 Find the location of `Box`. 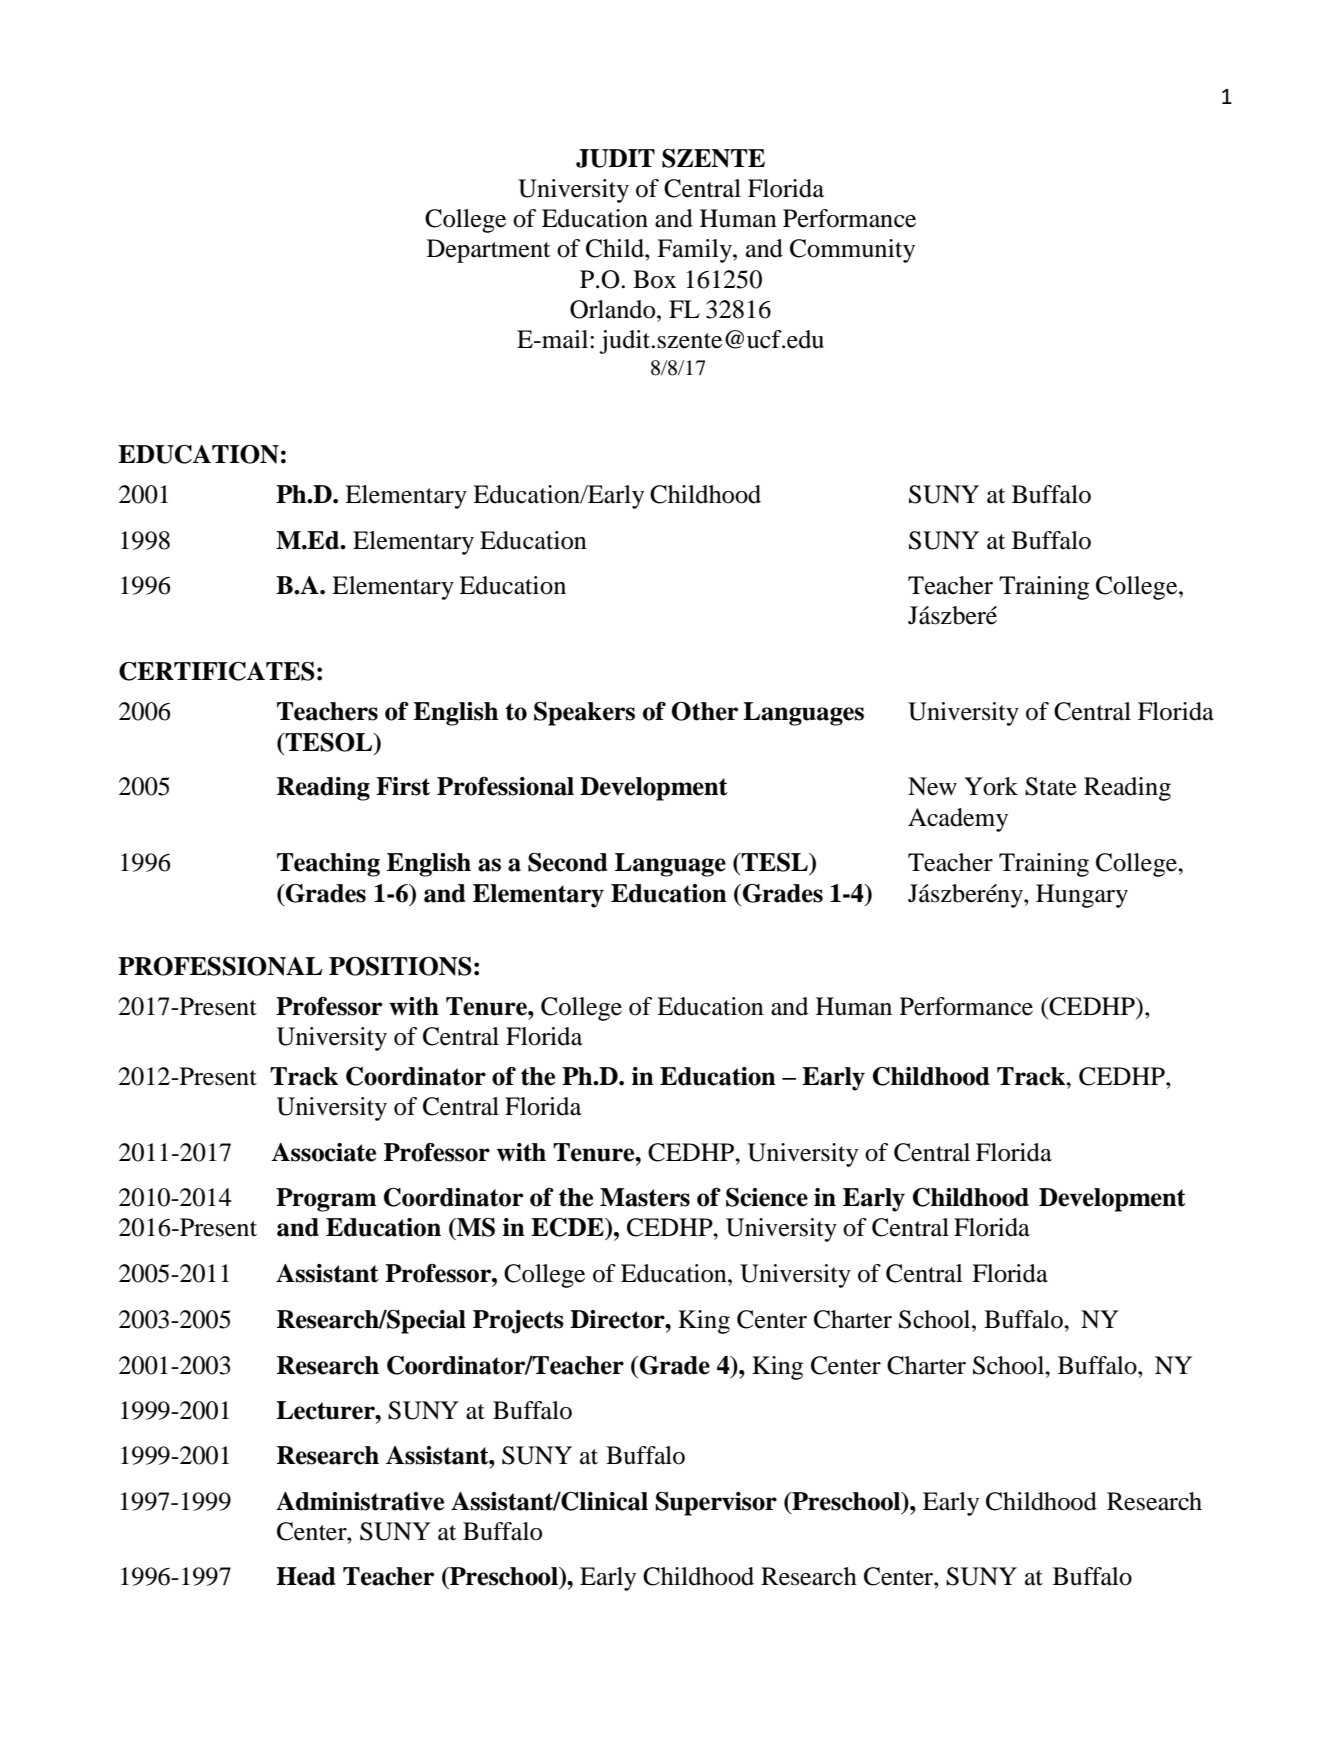

Box is located at coordinates (654, 279).
